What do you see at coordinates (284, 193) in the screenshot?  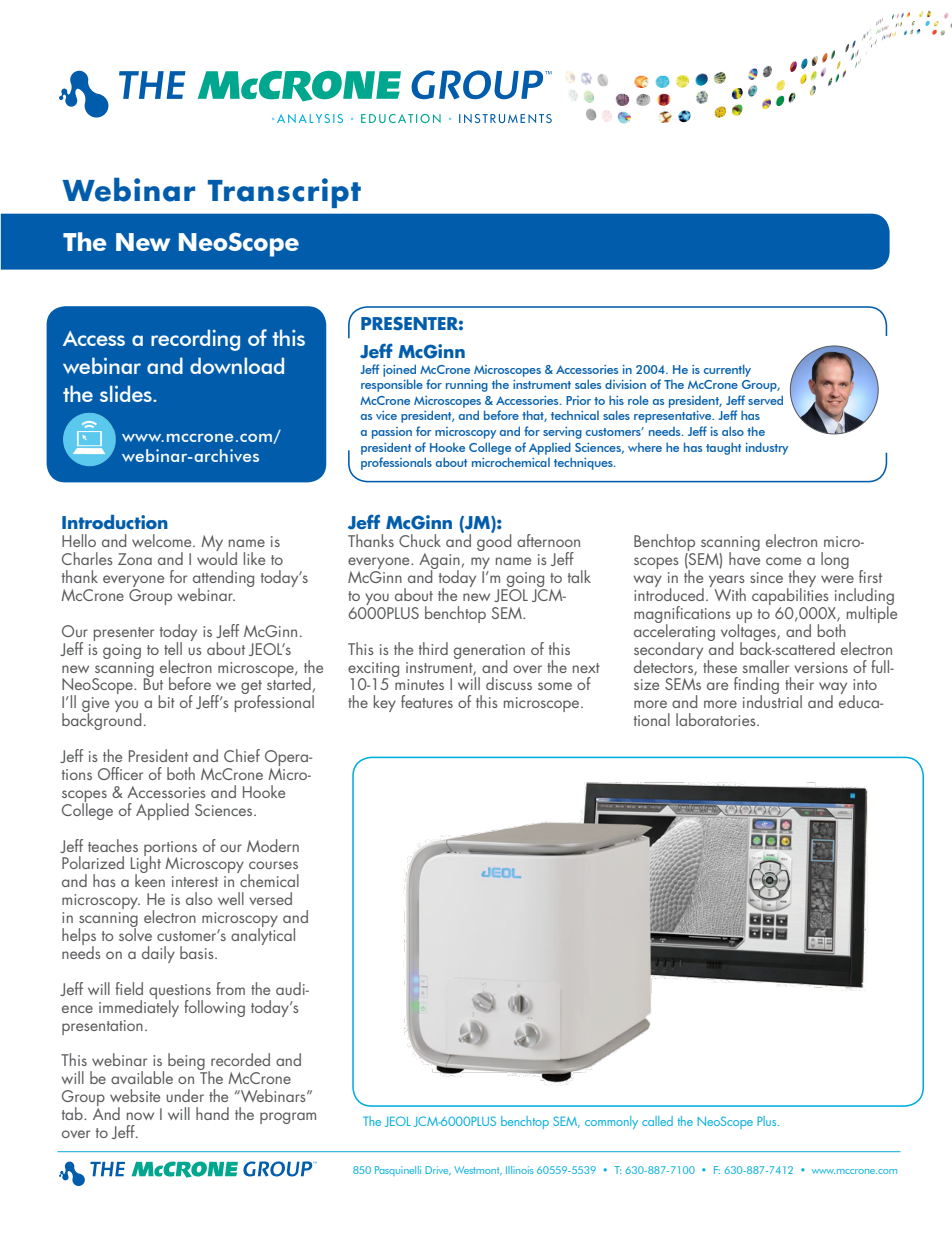 I see `Transcript` at bounding box center [284, 193].
